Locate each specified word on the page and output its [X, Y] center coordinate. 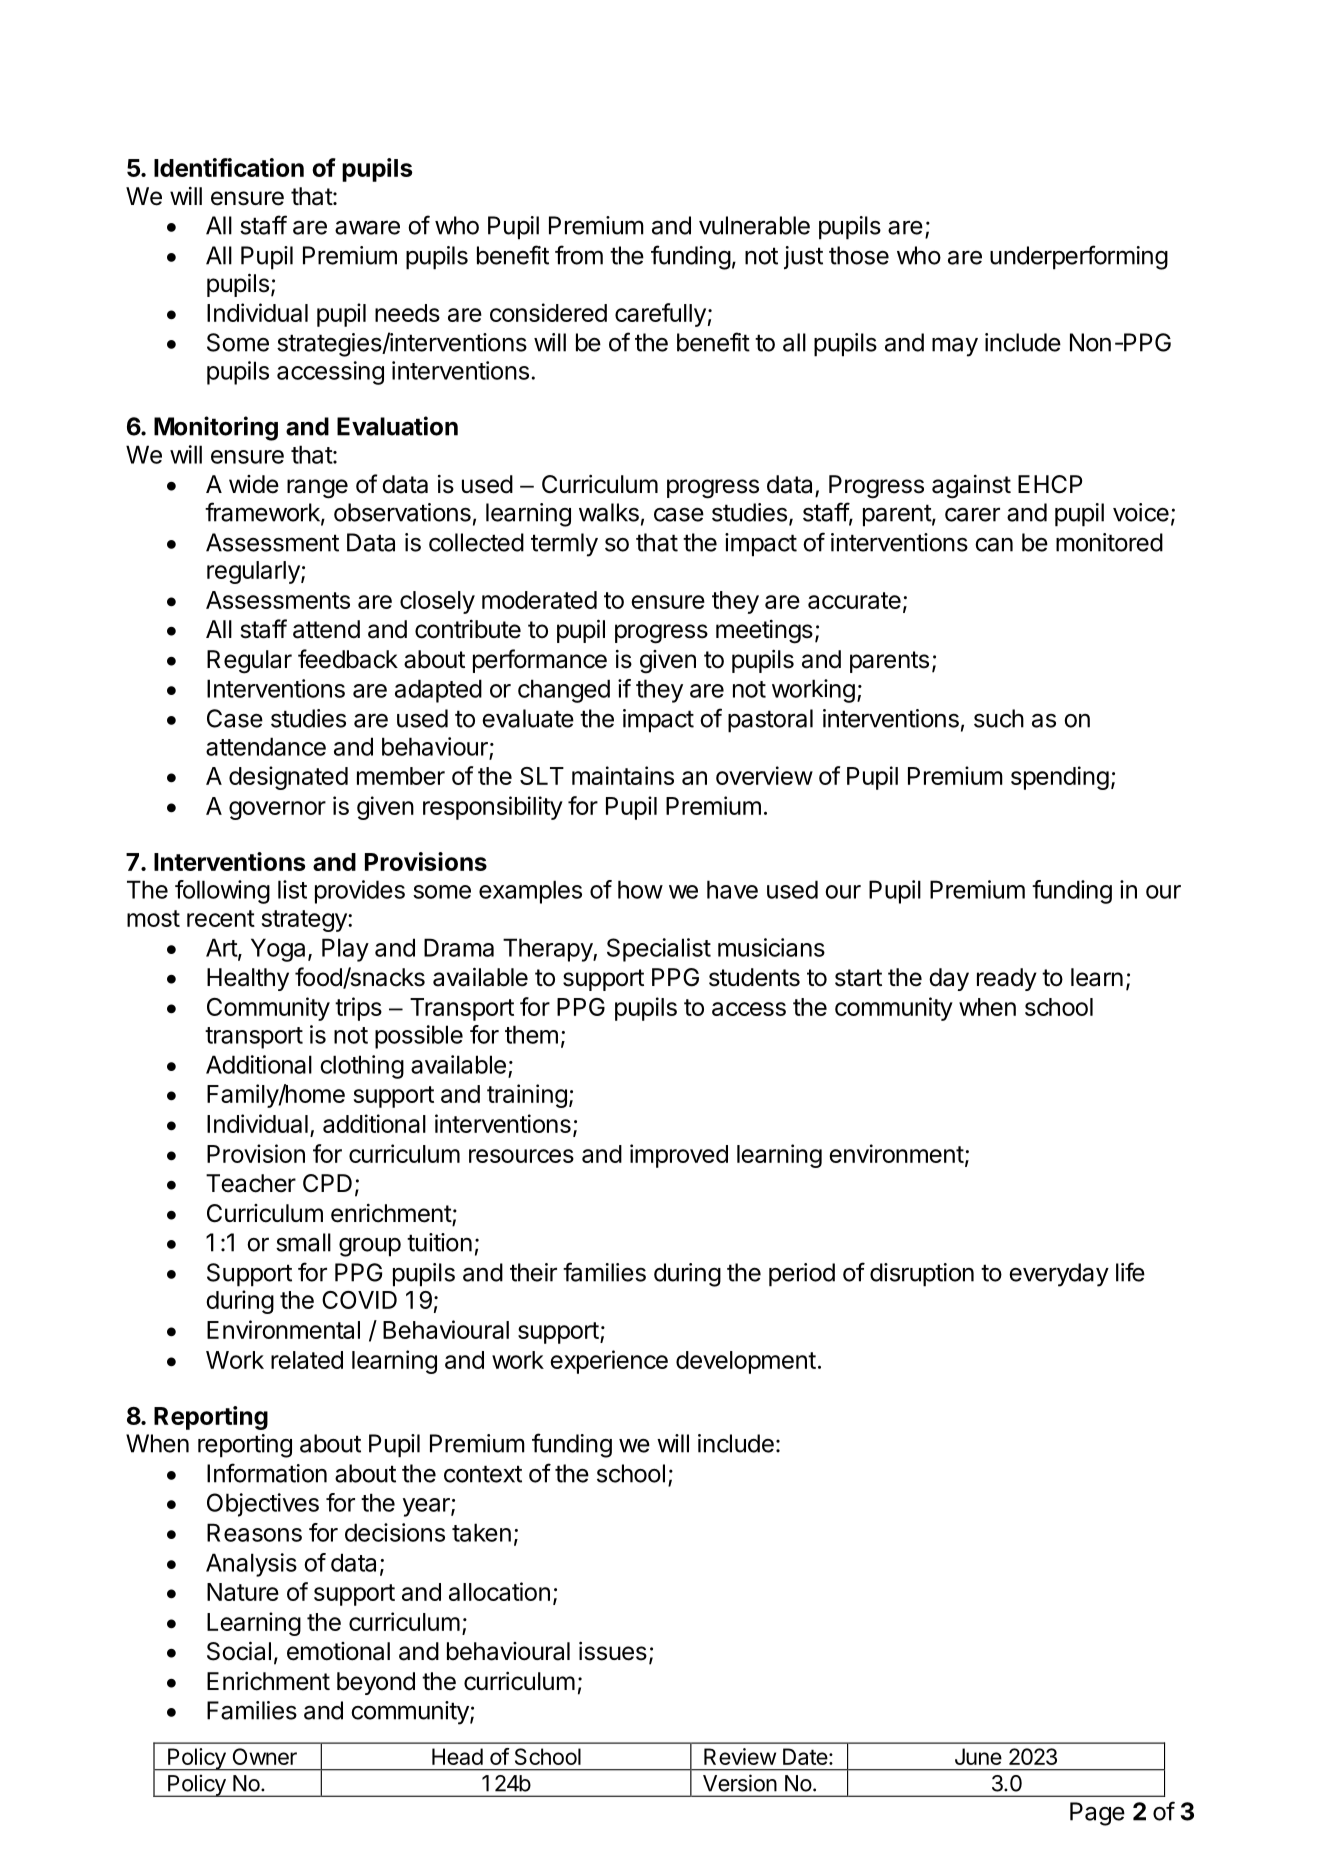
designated [288, 778]
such [999, 718]
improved [679, 1156]
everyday [1059, 1275]
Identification [229, 167]
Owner [265, 1756]
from [579, 255]
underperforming [1079, 257]
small [303, 1242]
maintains [623, 775]
